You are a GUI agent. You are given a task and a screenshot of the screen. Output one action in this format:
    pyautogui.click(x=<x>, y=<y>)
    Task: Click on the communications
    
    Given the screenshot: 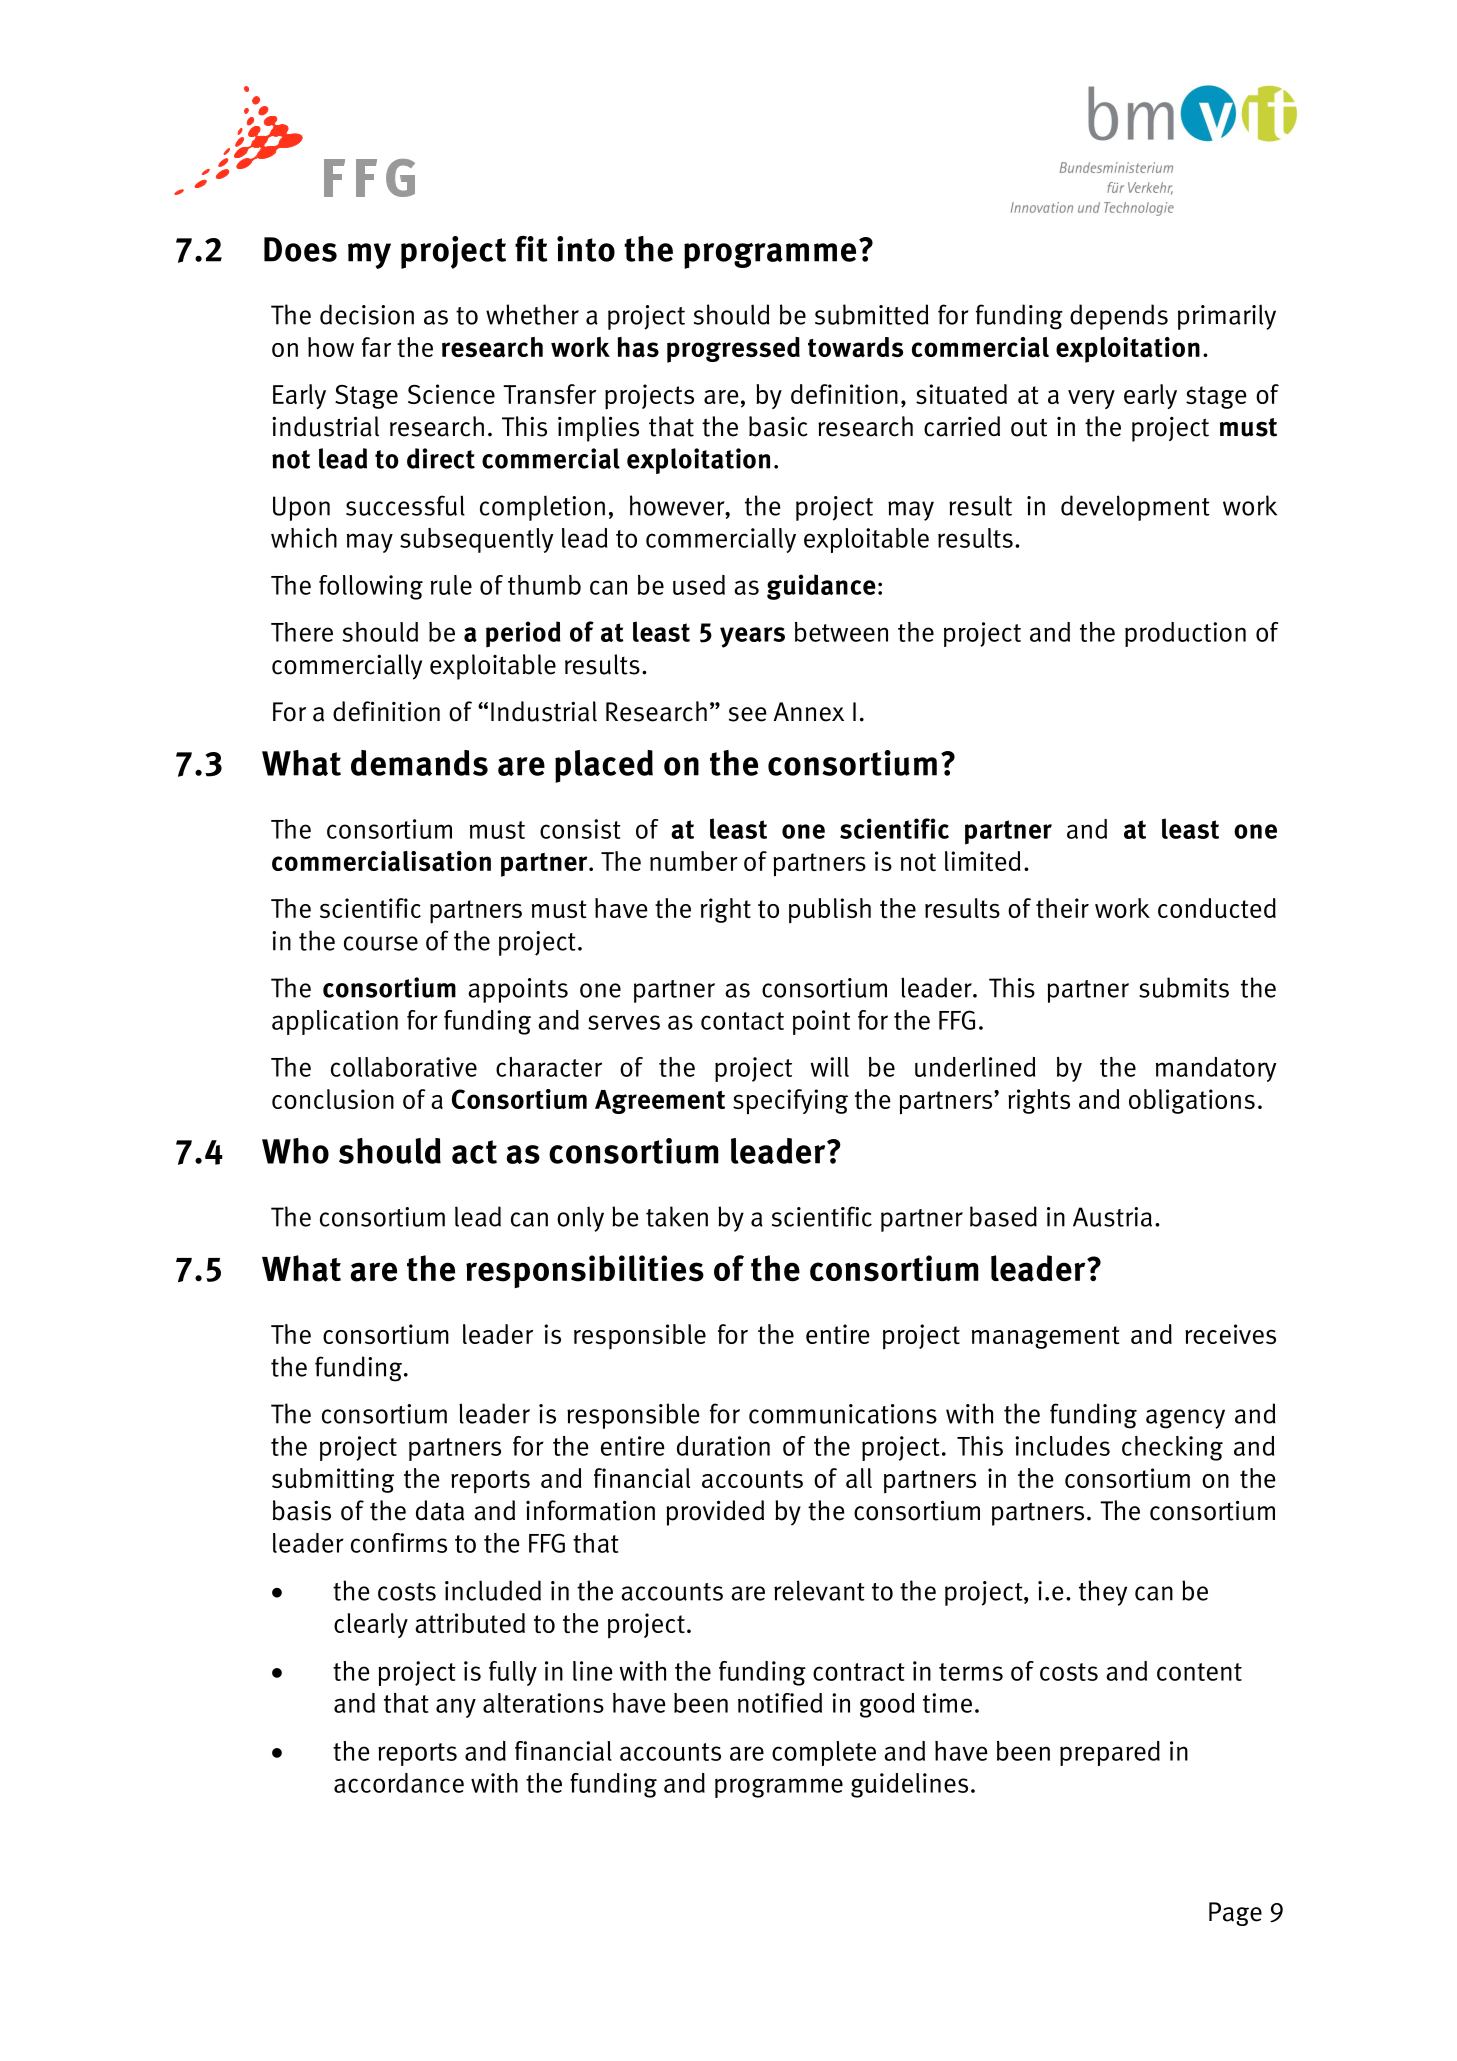 What is the action you would take?
    pyautogui.click(x=843, y=1414)
